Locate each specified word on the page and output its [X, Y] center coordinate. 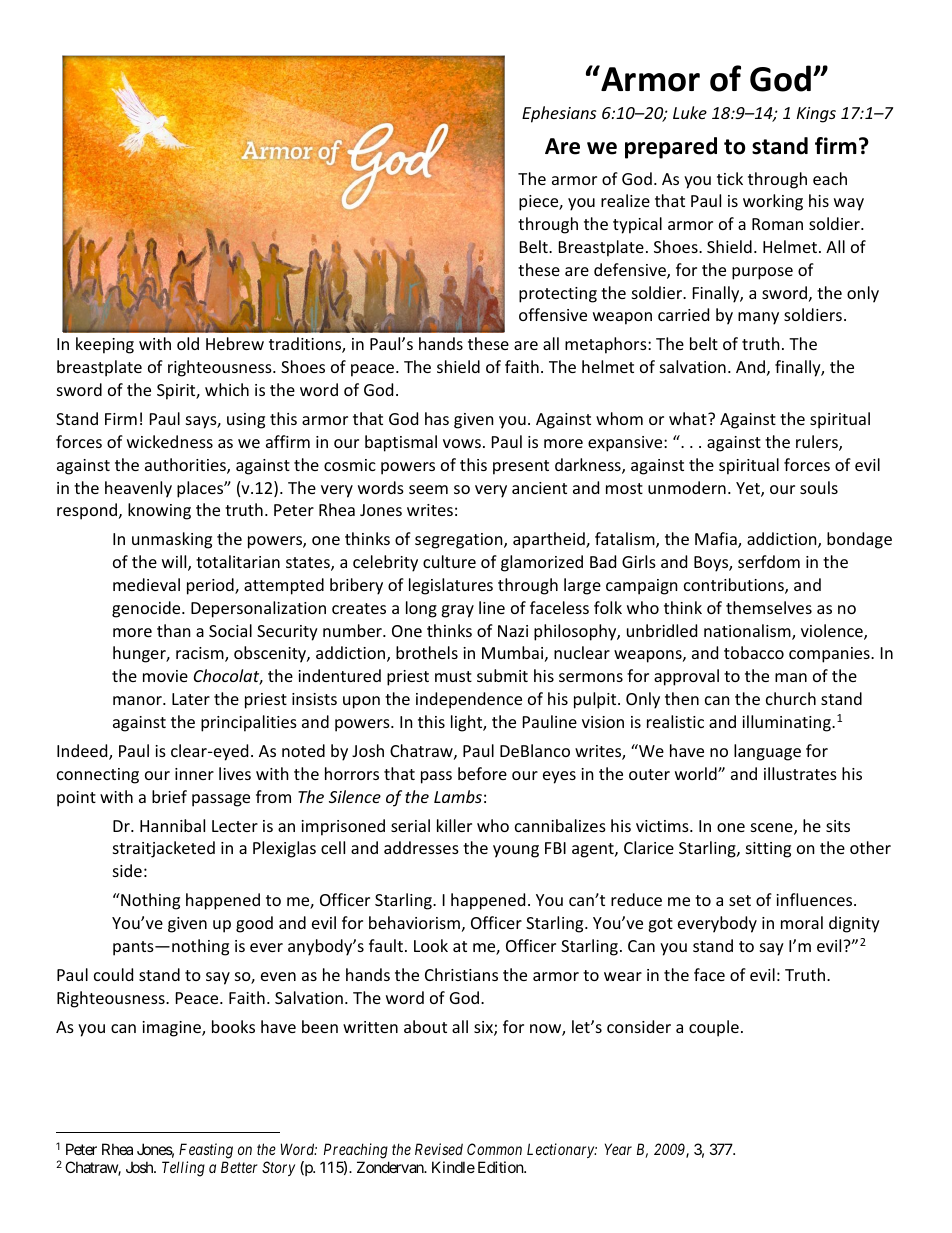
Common [494, 1149]
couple [714, 1028]
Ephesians [559, 114]
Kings [816, 115]
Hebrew [235, 343]
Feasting [206, 1151]
